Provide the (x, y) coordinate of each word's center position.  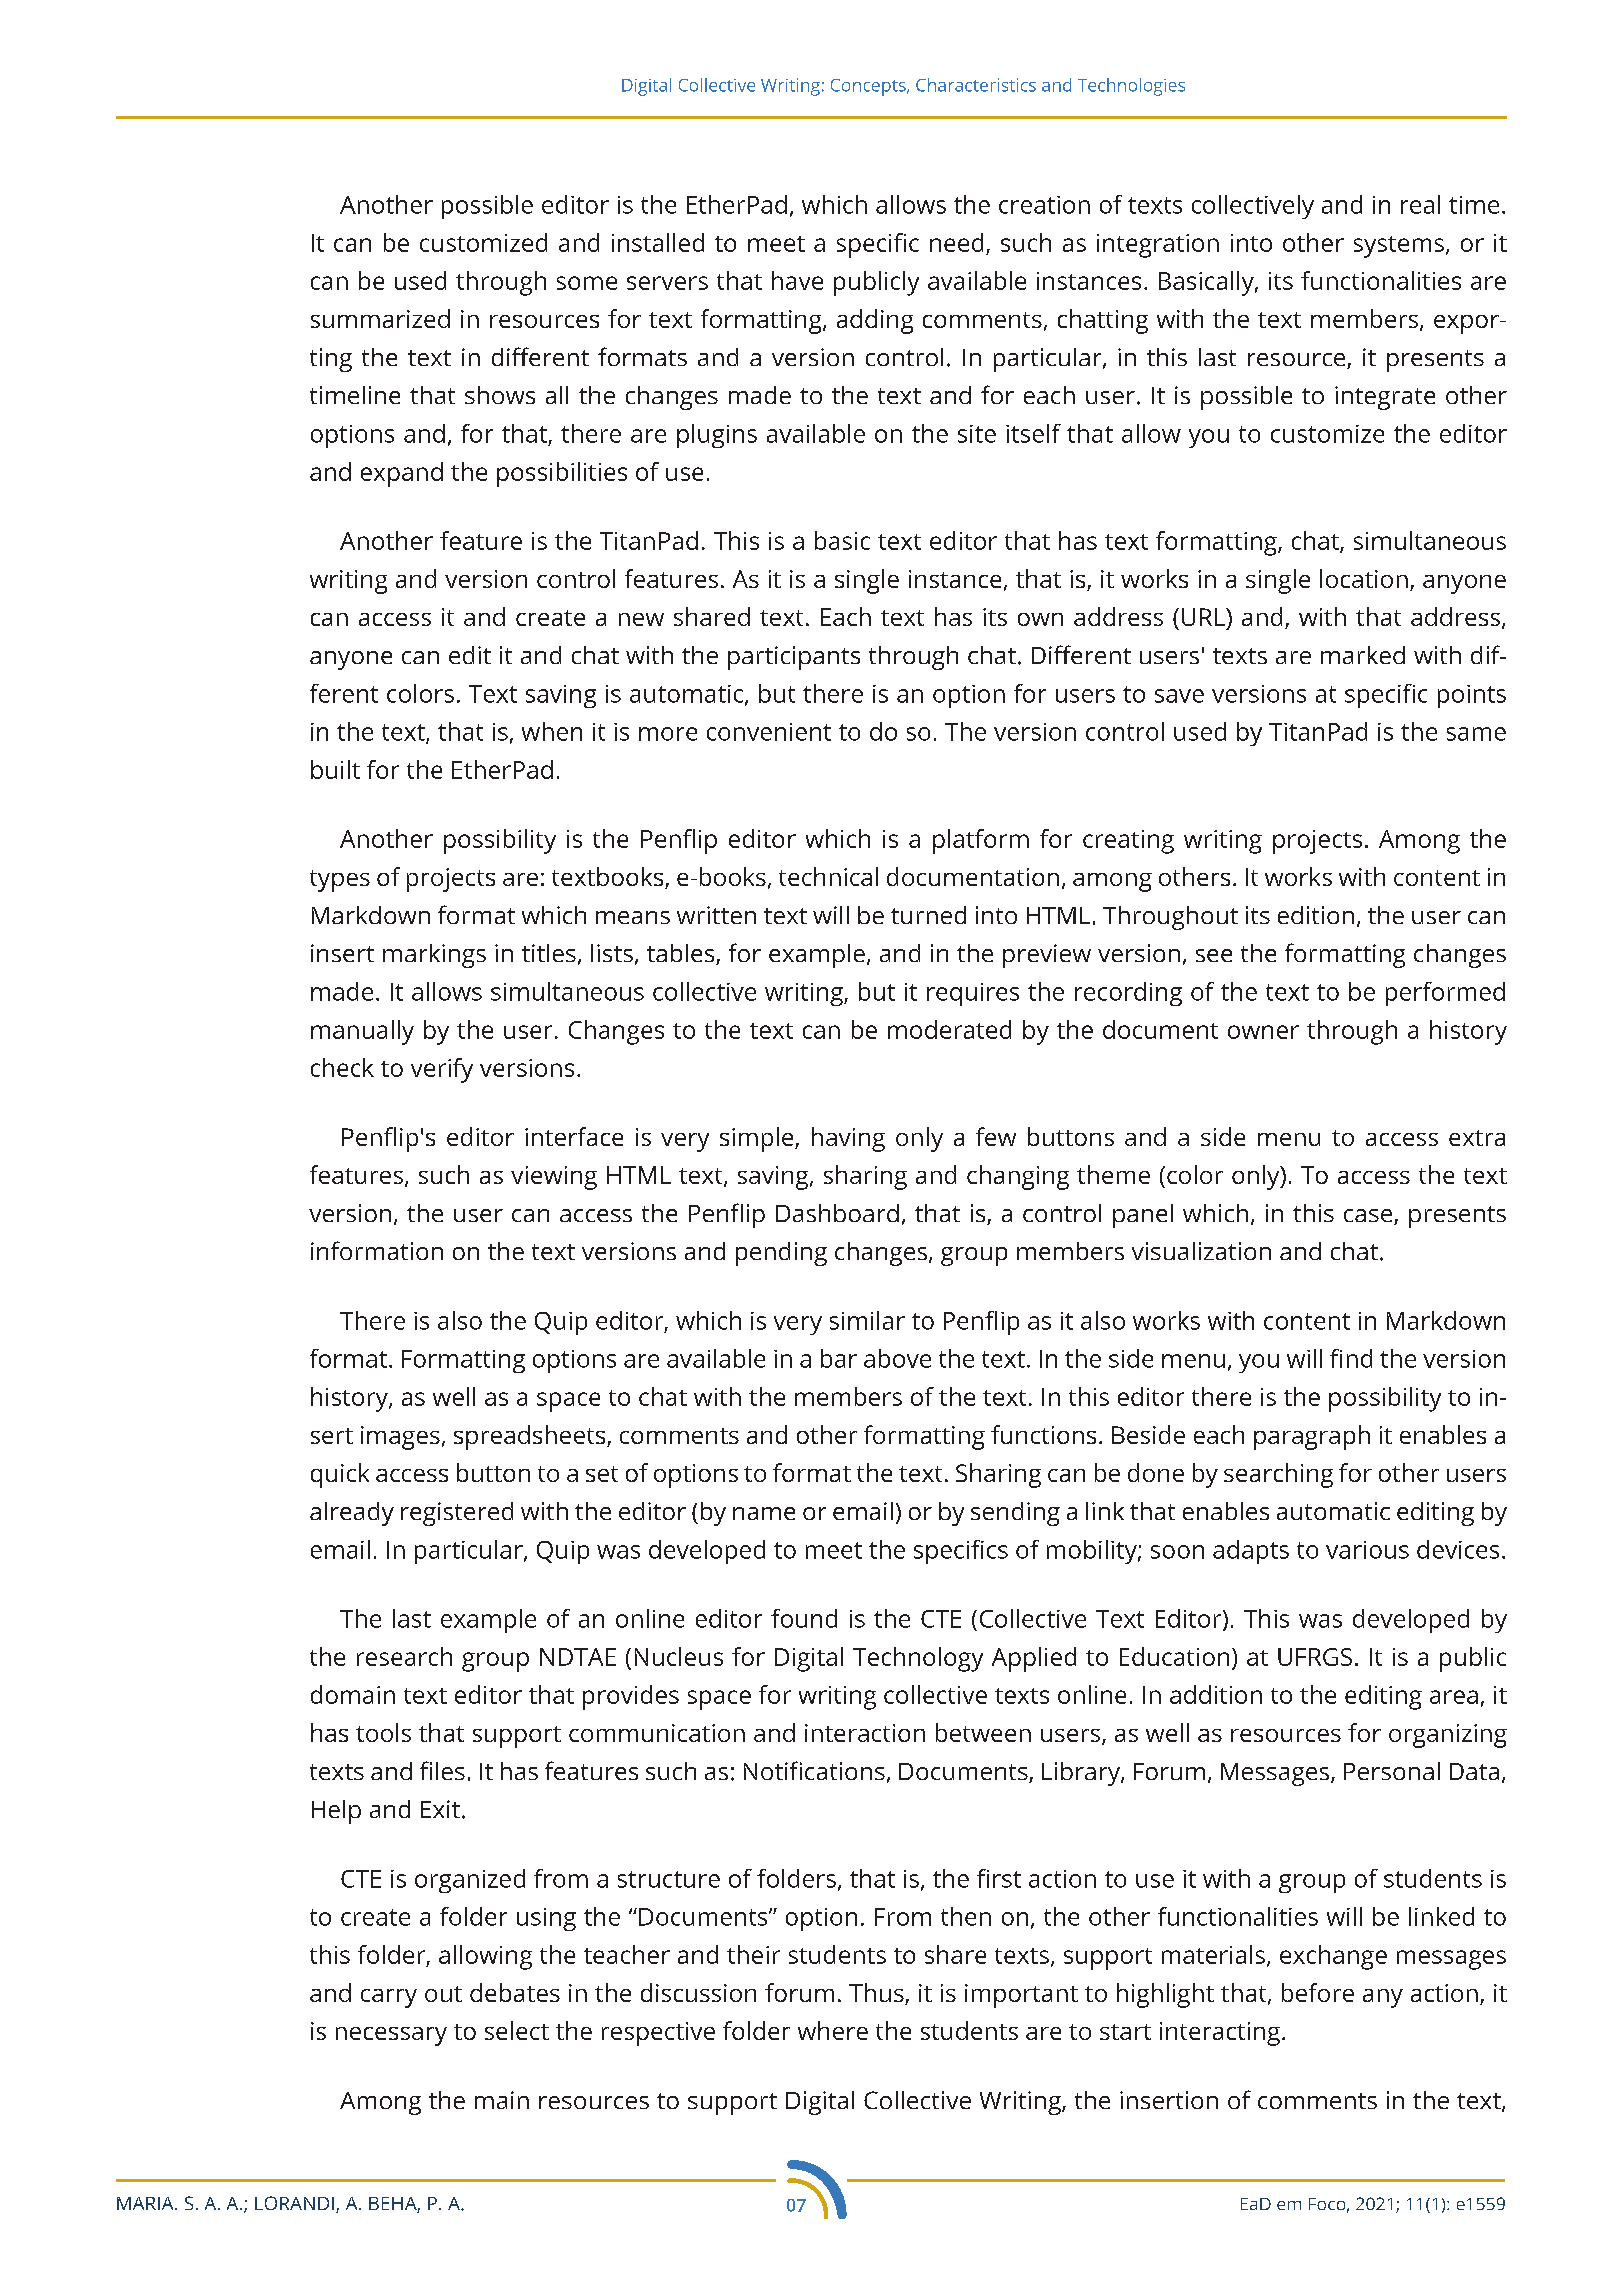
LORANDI (294, 2203)
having (848, 1139)
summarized (380, 318)
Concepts (869, 87)
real (1420, 204)
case (1369, 1217)
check (342, 1067)
